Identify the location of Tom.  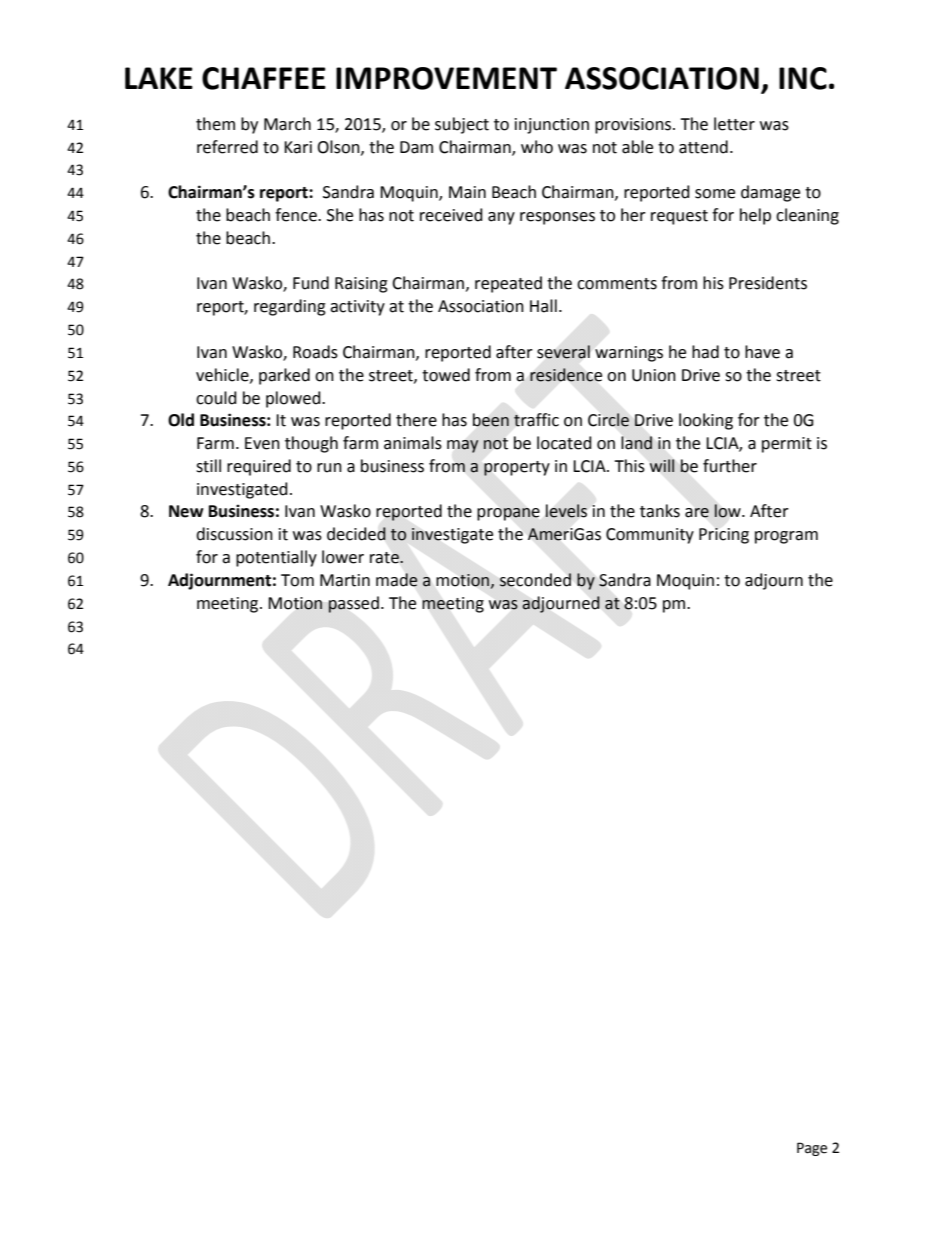
(297, 580).
